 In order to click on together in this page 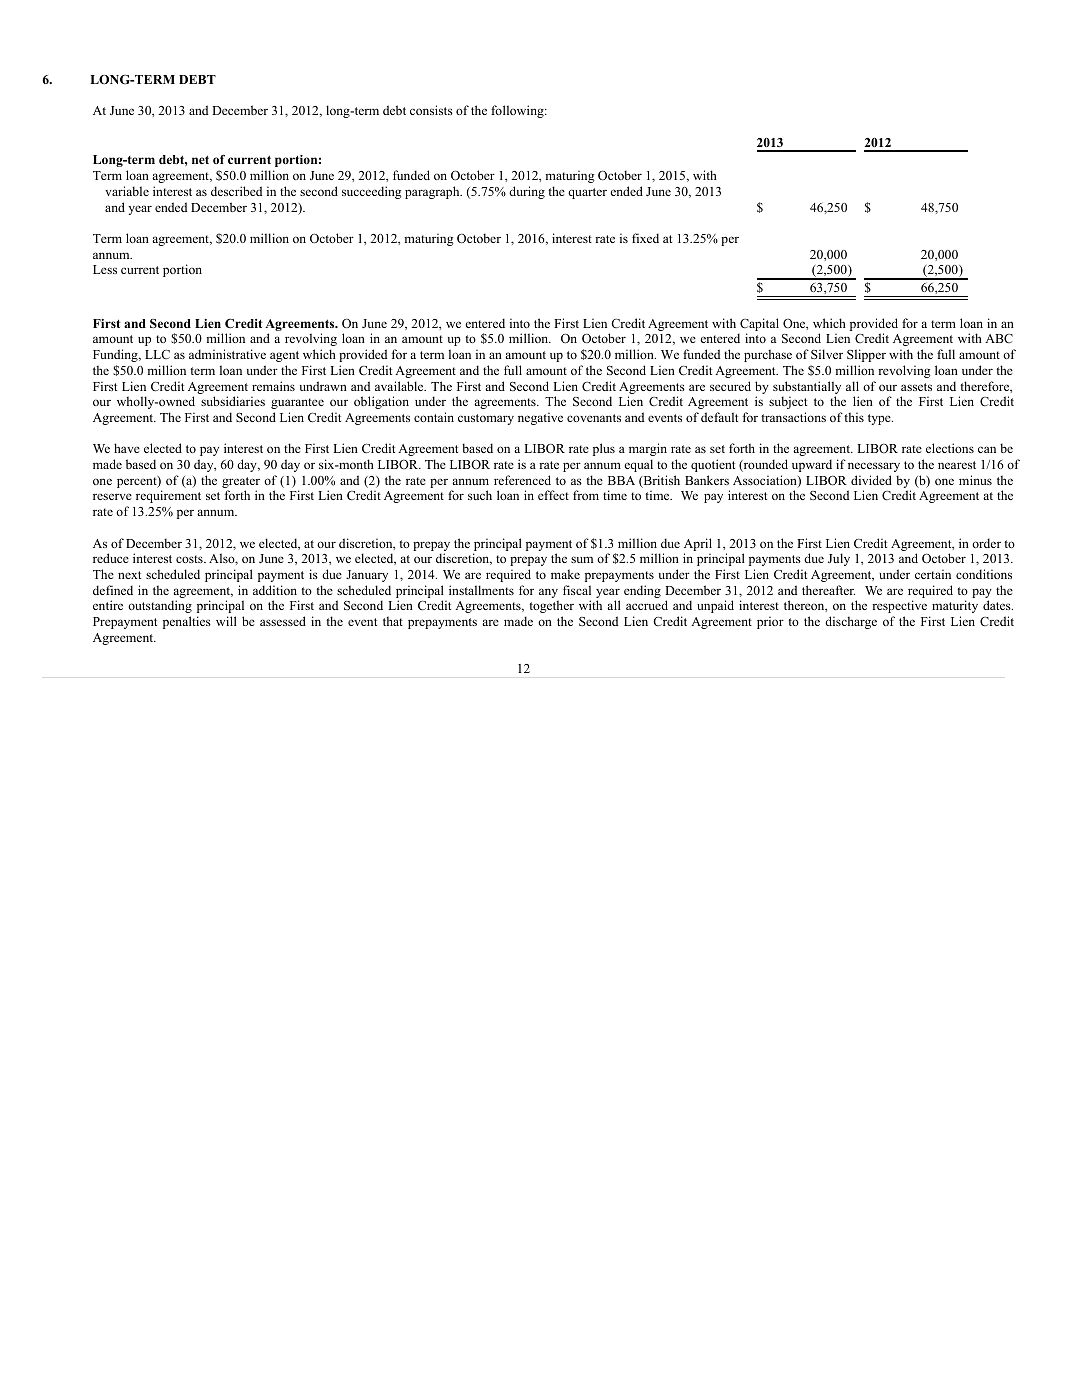, I will do `click(551, 606)`.
